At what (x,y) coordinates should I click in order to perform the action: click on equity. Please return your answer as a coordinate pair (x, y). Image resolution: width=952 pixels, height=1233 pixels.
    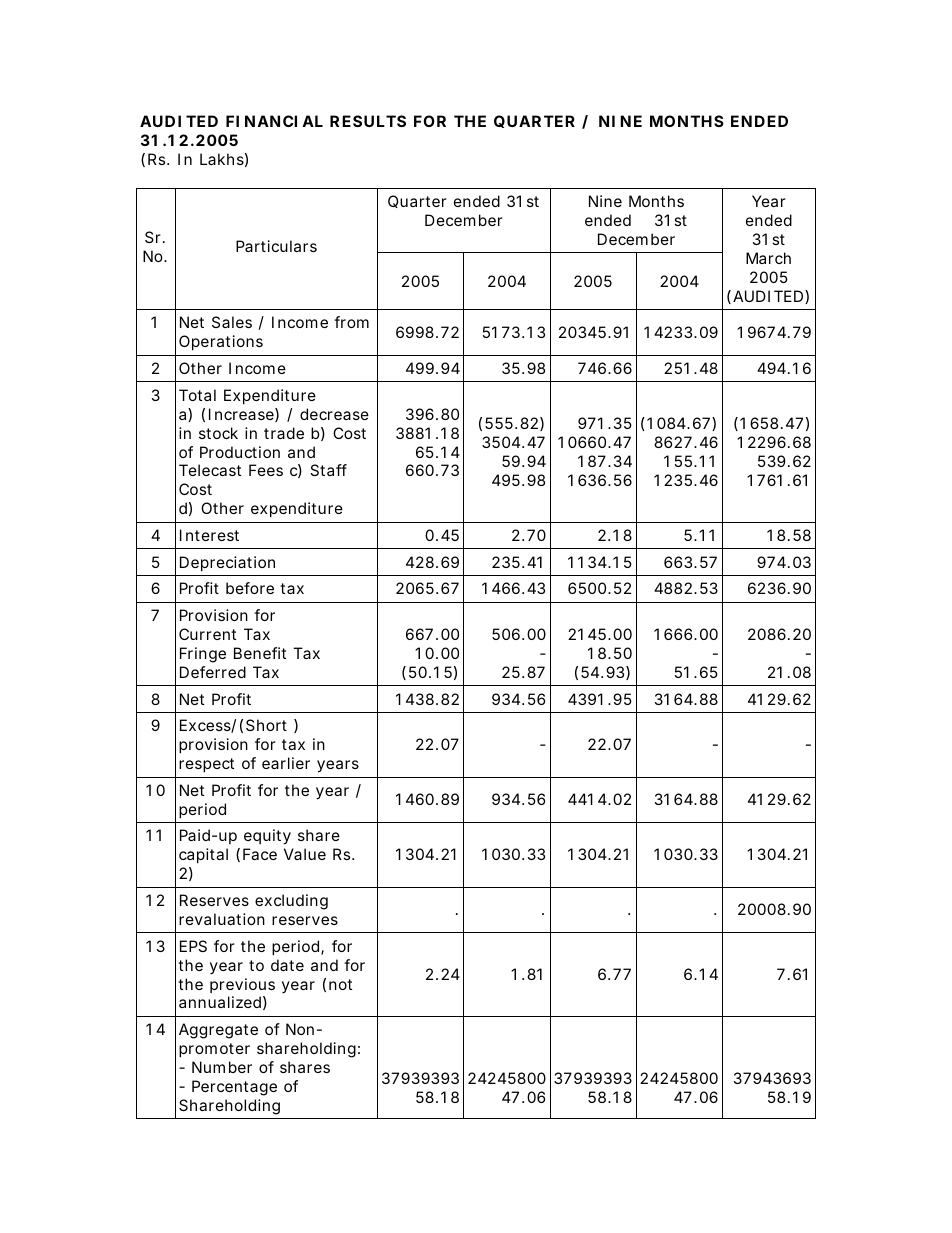
    Looking at the image, I should click on (267, 837).
